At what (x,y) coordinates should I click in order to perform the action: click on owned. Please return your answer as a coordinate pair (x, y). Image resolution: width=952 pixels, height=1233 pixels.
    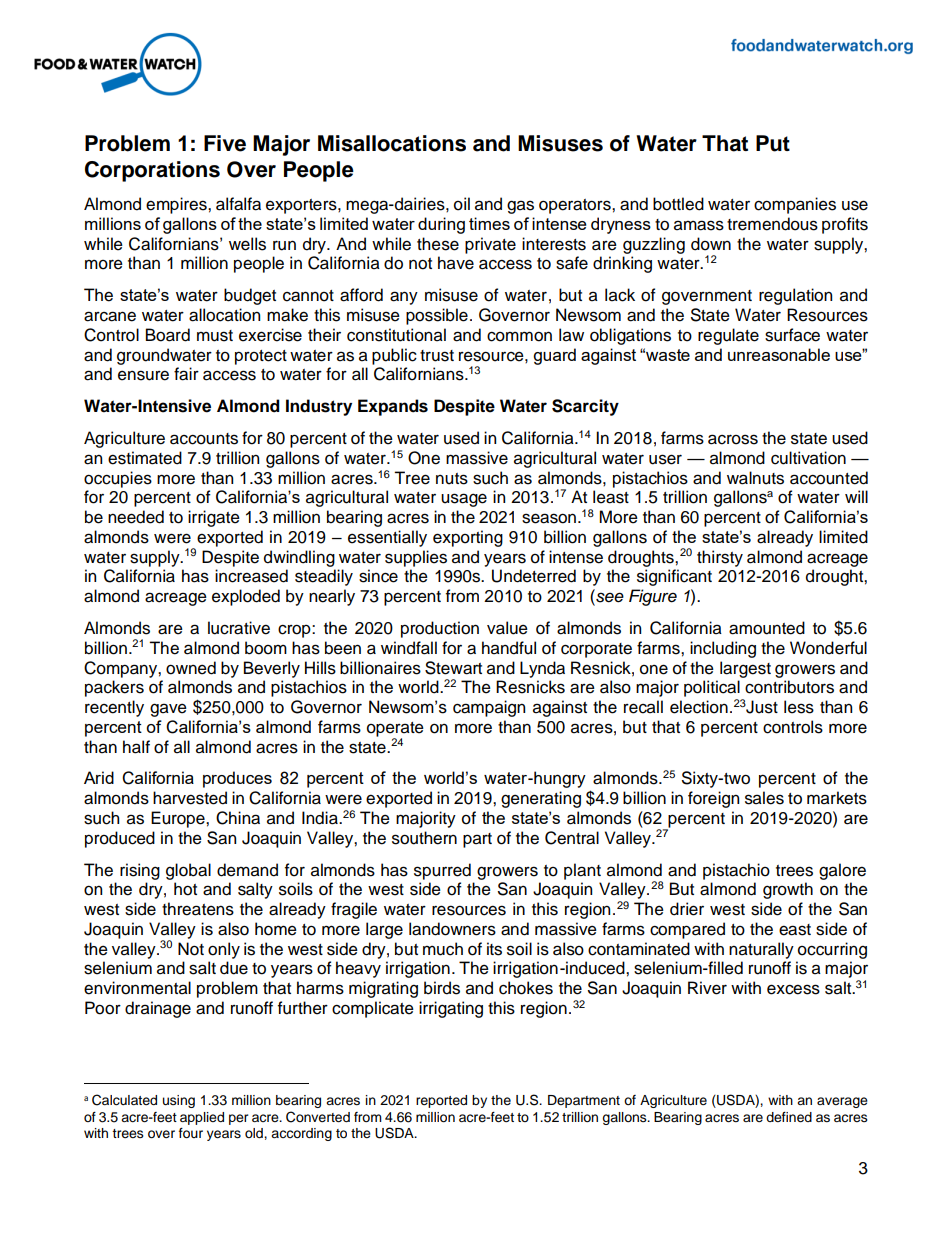
    Looking at the image, I should click on (191, 668).
